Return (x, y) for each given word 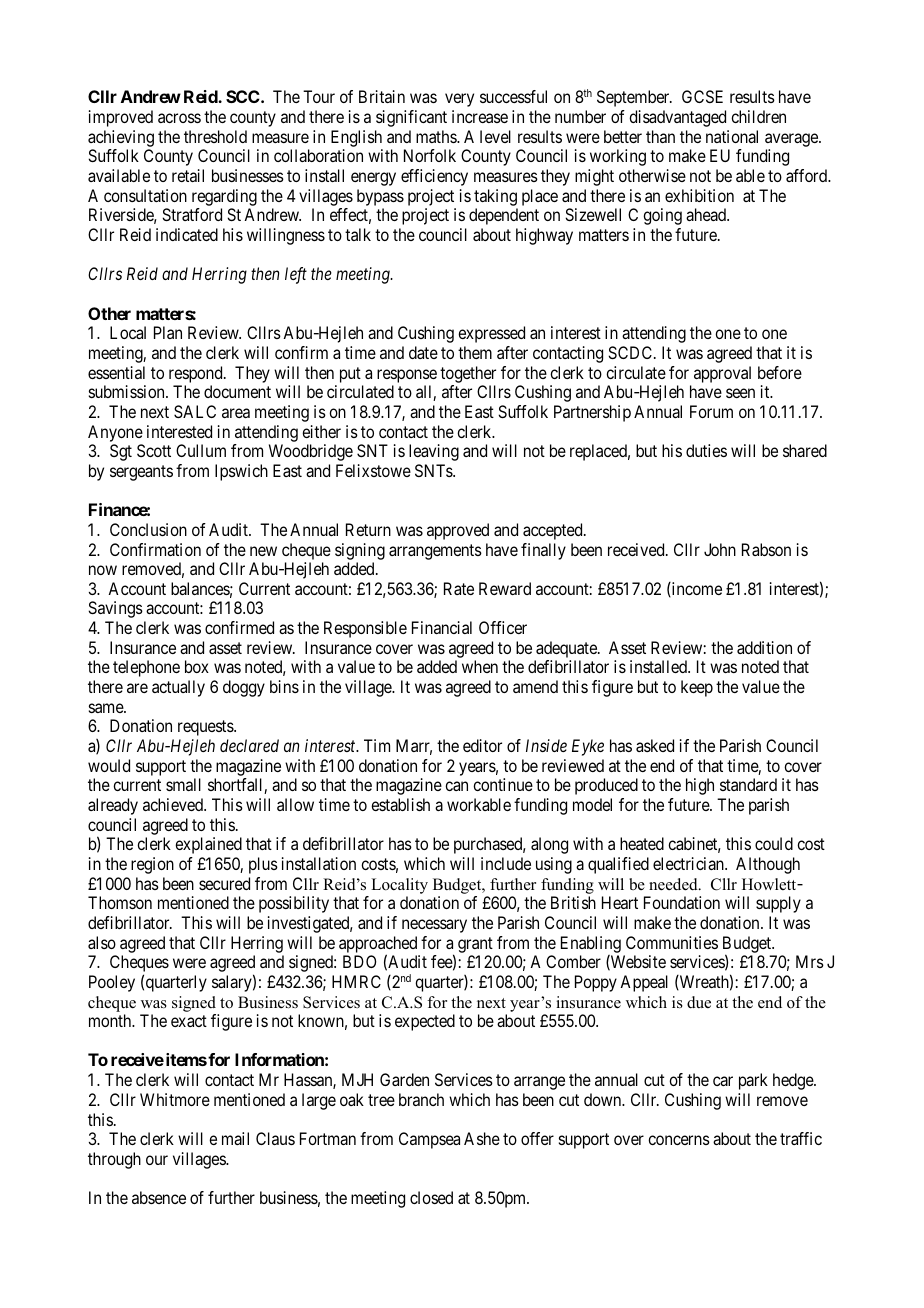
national (732, 136)
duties (706, 450)
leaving (434, 452)
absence (159, 1197)
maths (437, 136)
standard (748, 784)
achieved (174, 804)
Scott (154, 450)
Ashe (482, 1138)
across (179, 118)
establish (400, 804)
